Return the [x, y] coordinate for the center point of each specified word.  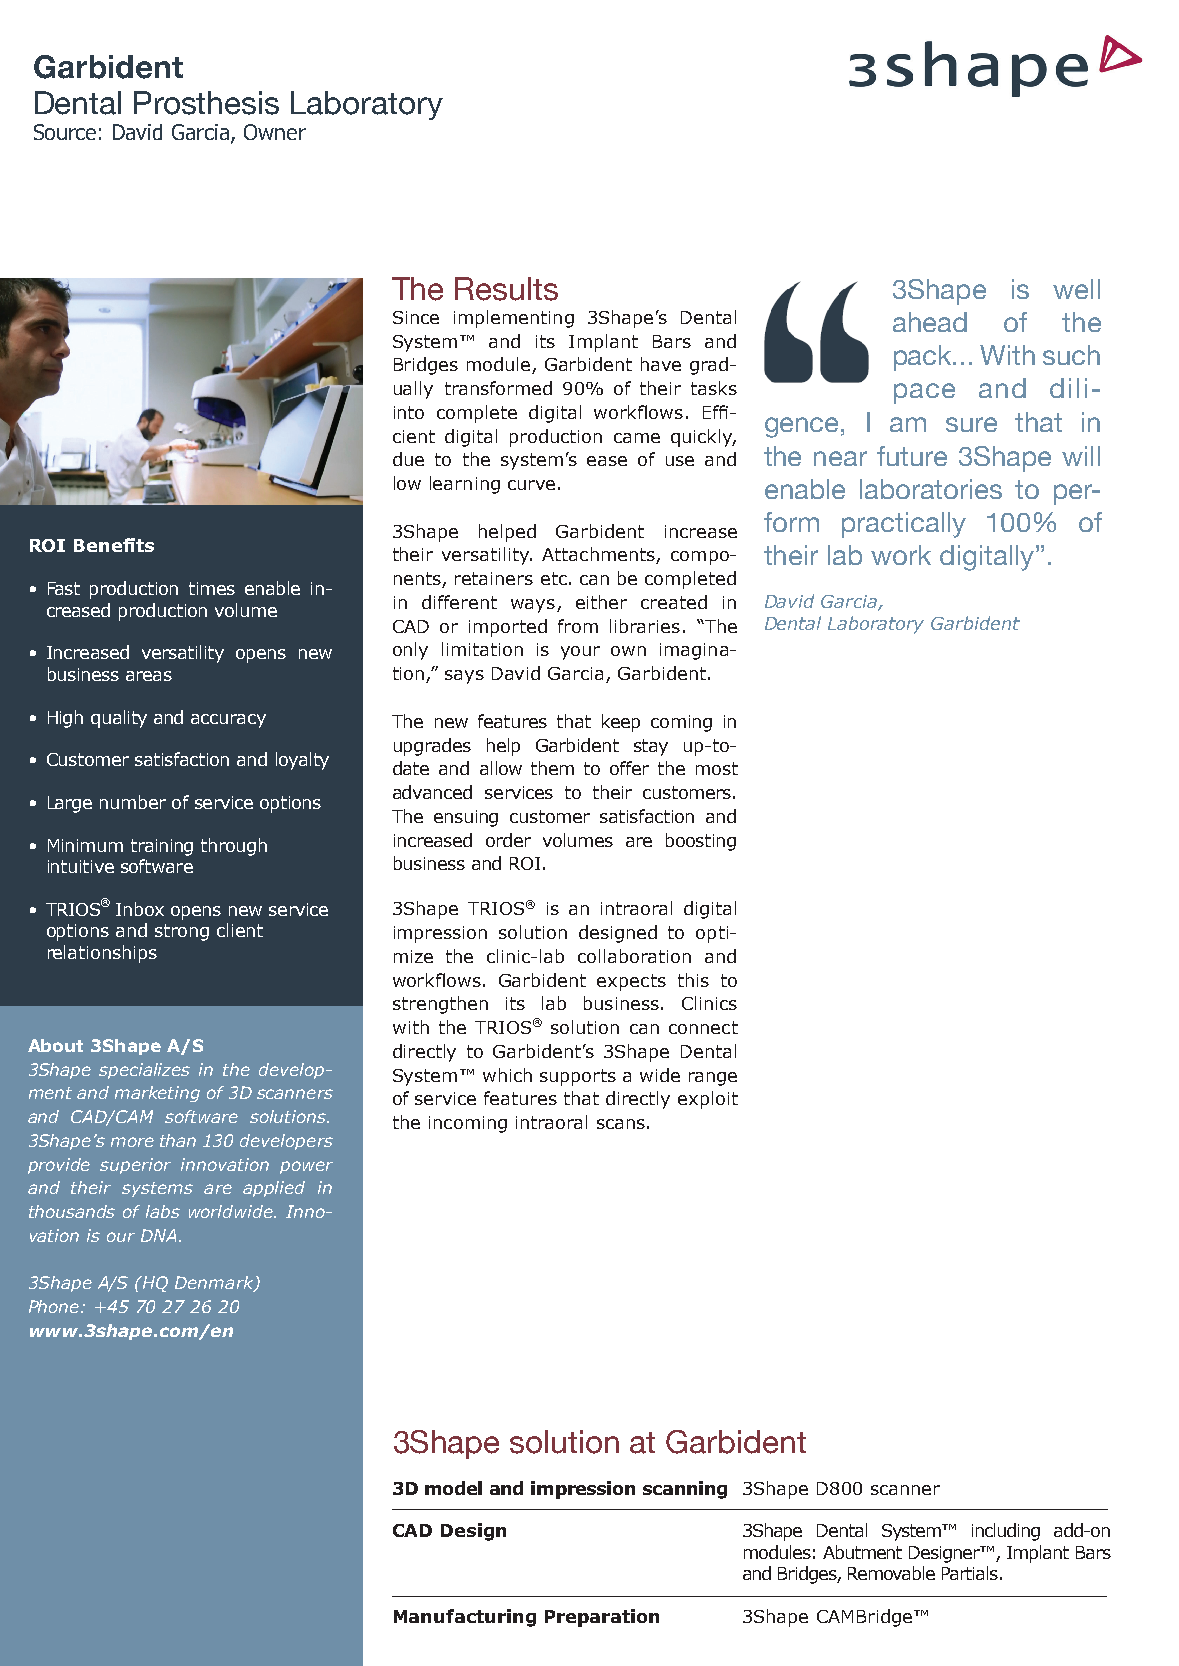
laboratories [931, 489]
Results [506, 289]
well [1076, 289]
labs [163, 1211]
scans [621, 1124]
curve [531, 485]
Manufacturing [465, 1618]
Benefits [114, 545]
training [162, 847]
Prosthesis [206, 103]
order [508, 840]
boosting [701, 842]
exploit [708, 1100]
